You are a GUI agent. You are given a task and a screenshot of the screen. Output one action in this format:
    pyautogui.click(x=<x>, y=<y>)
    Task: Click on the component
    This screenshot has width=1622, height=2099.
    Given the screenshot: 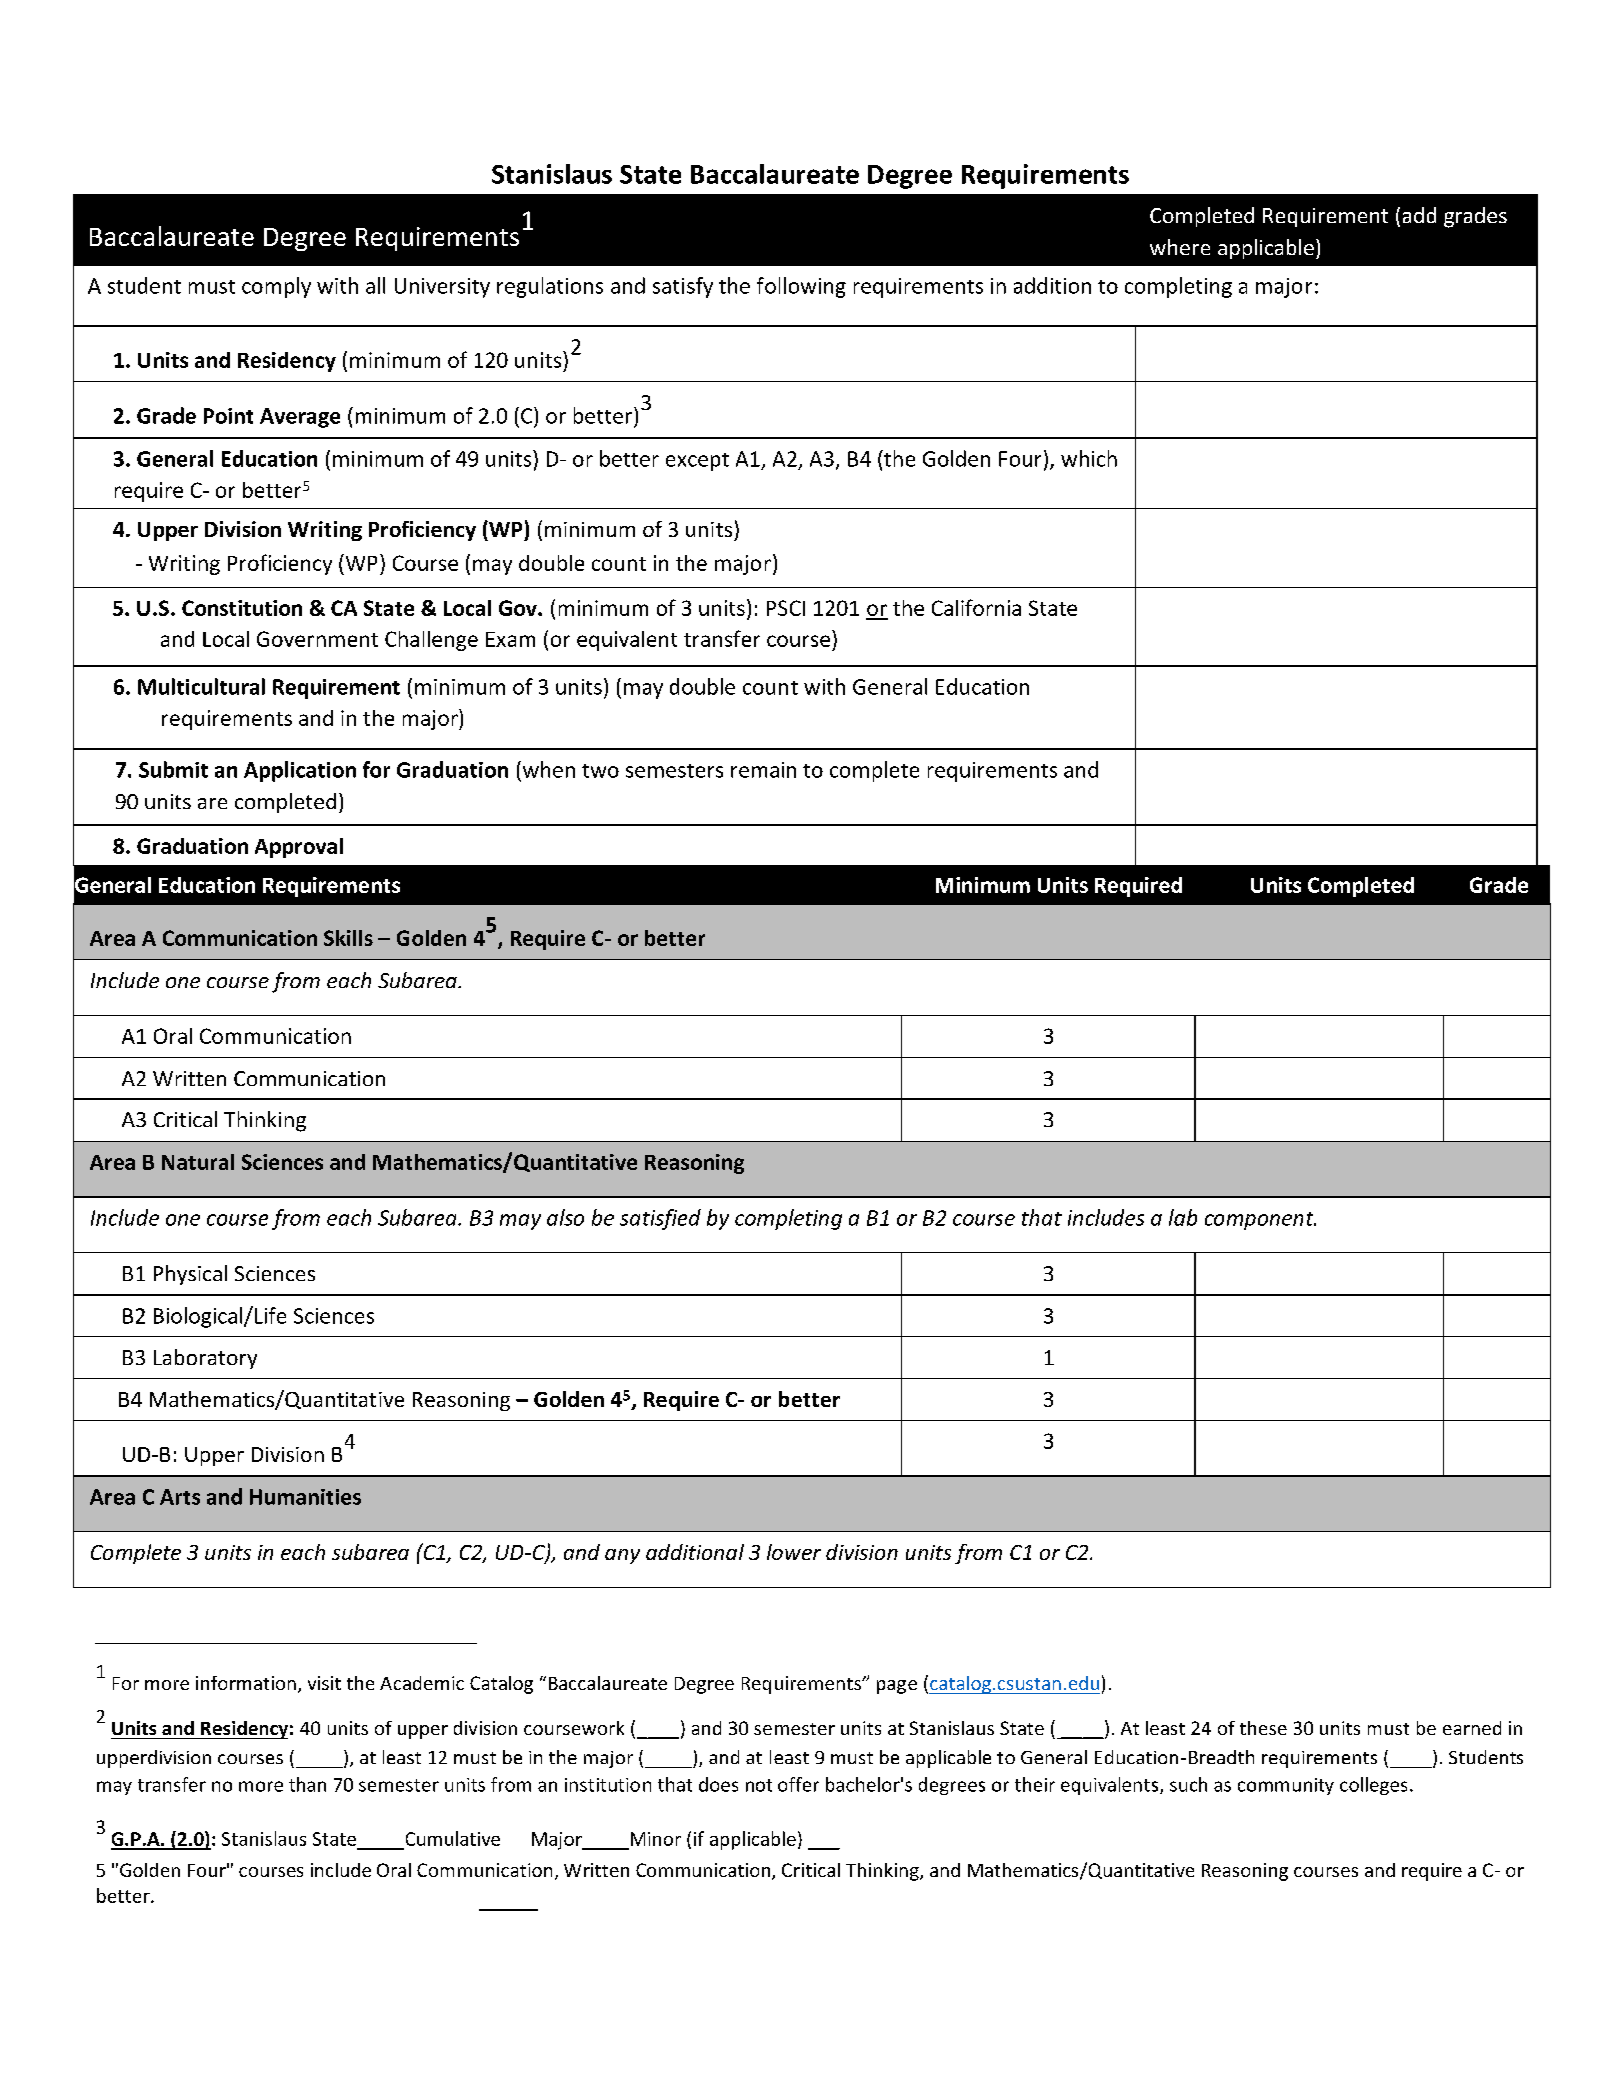 What is the action you would take?
    pyautogui.click(x=1260, y=1221)
